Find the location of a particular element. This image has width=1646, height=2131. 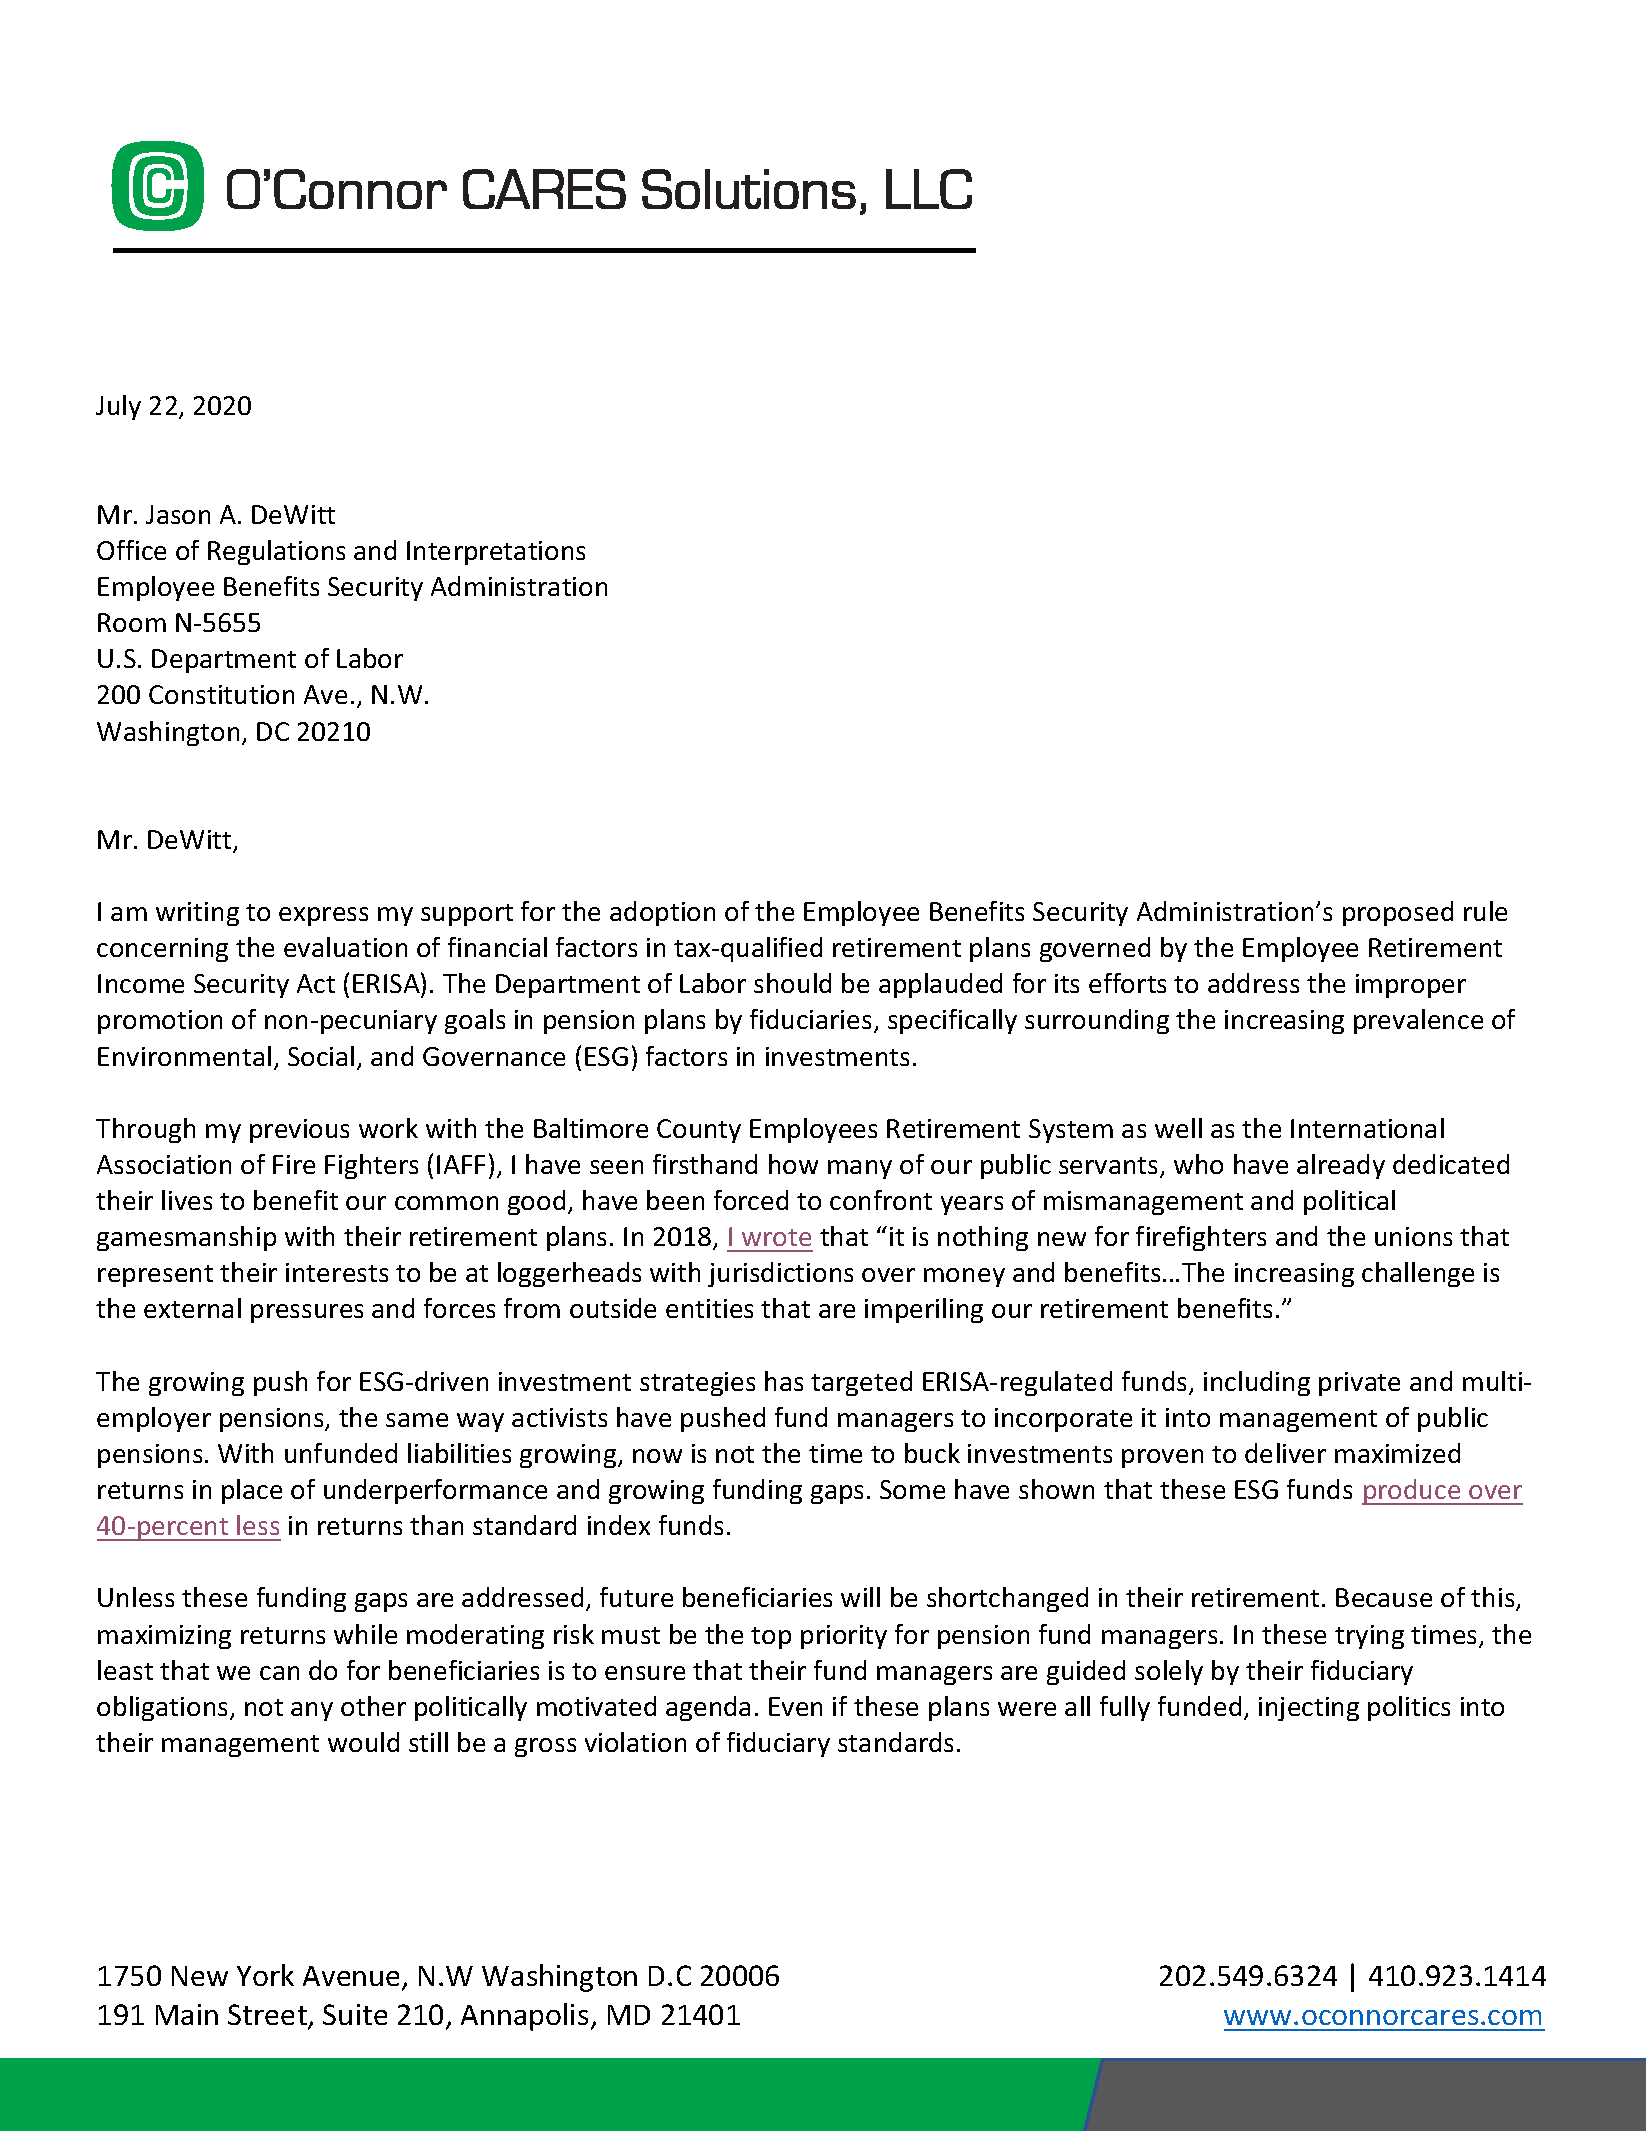

Annapolis is located at coordinates (524, 2017).
